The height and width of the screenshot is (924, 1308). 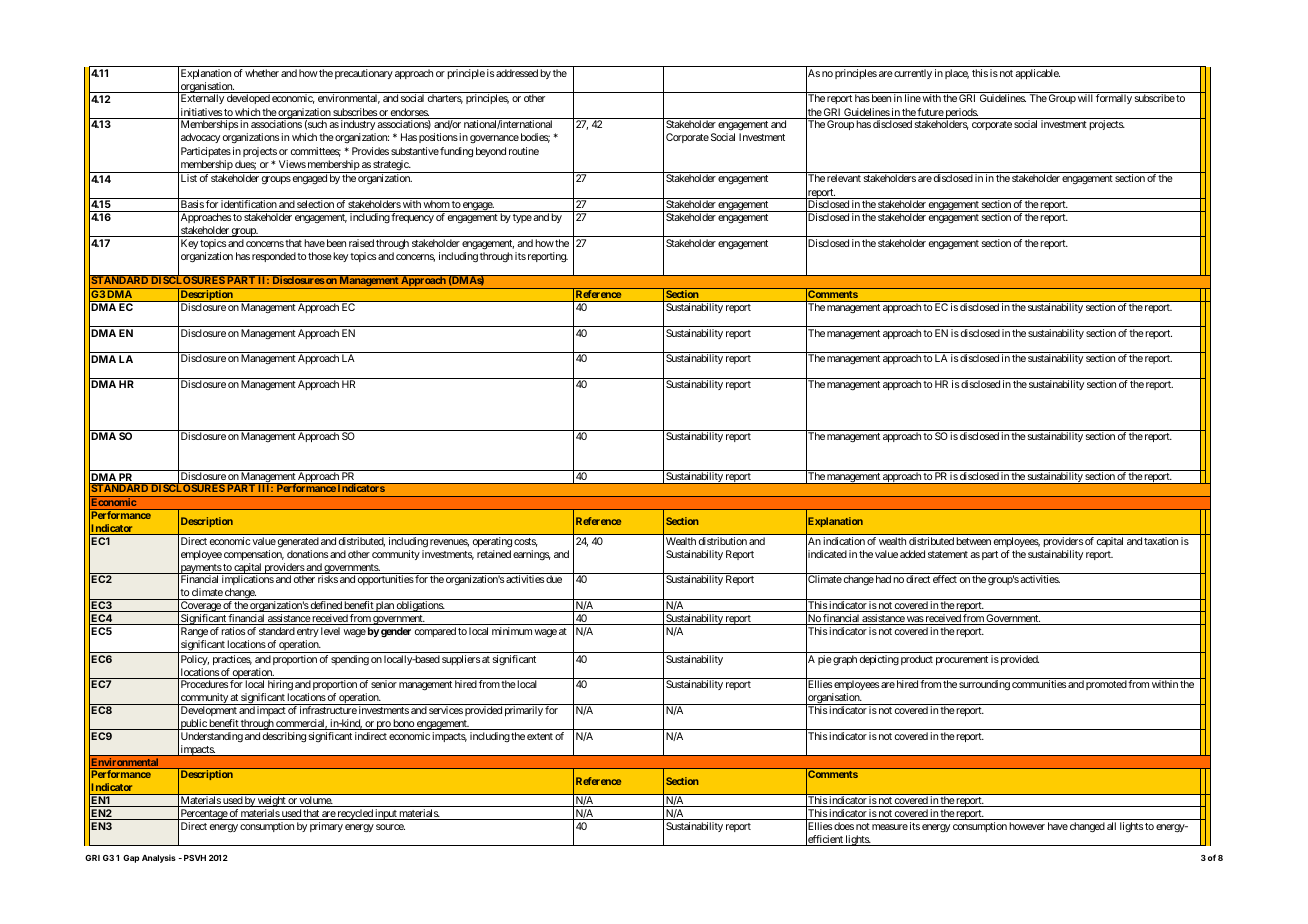 What do you see at coordinates (326, 827) in the screenshot?
I see `primary` at bounding box center [326, 827].
